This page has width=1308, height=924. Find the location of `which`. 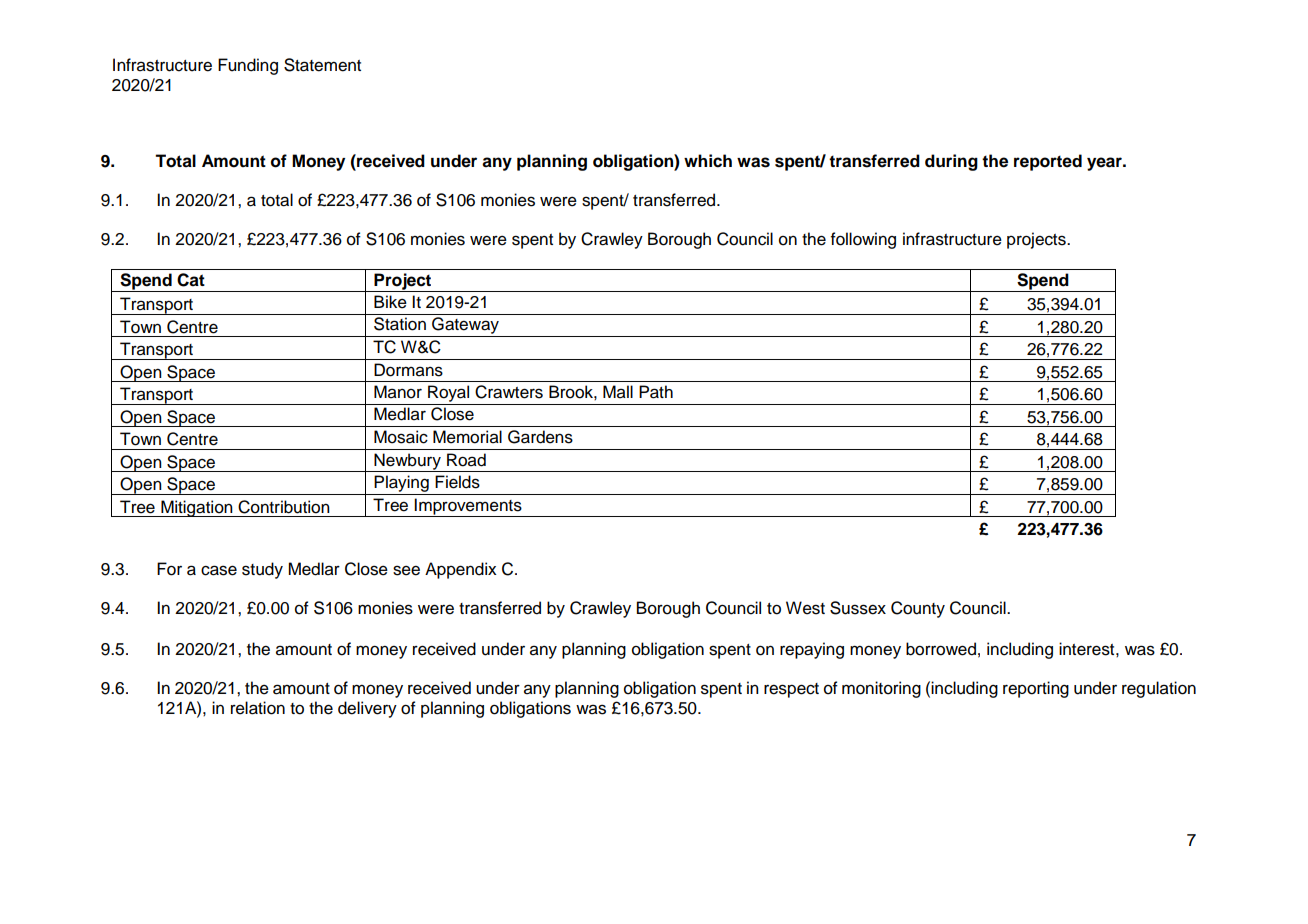

which is located at coordinates (708, 161).
